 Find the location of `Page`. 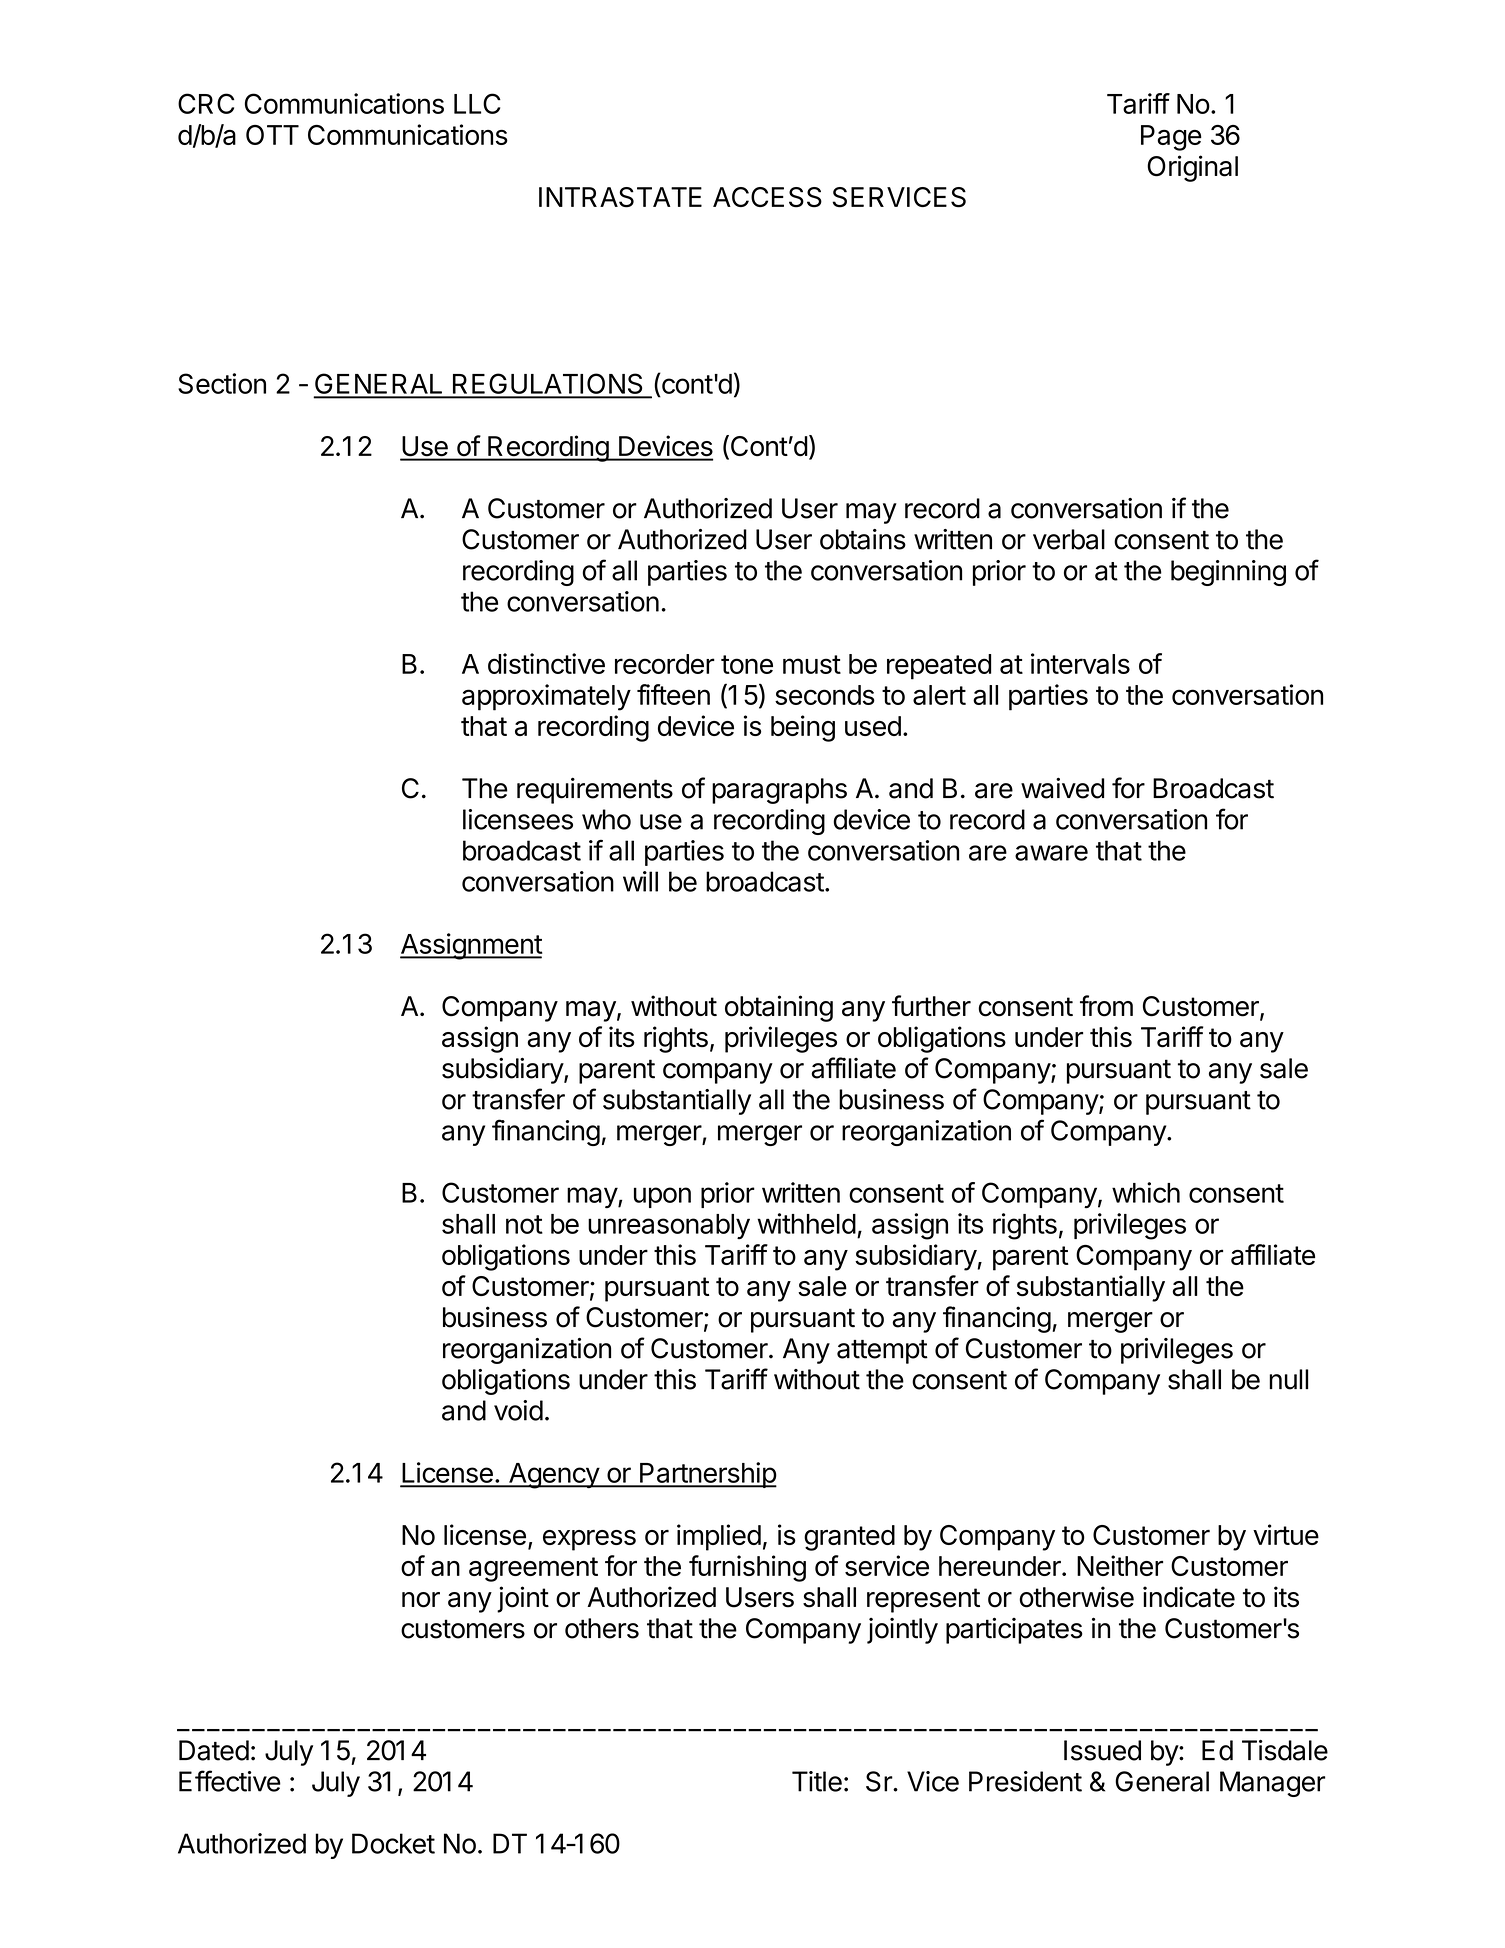

Page is located at coordinates (1171, 138).
